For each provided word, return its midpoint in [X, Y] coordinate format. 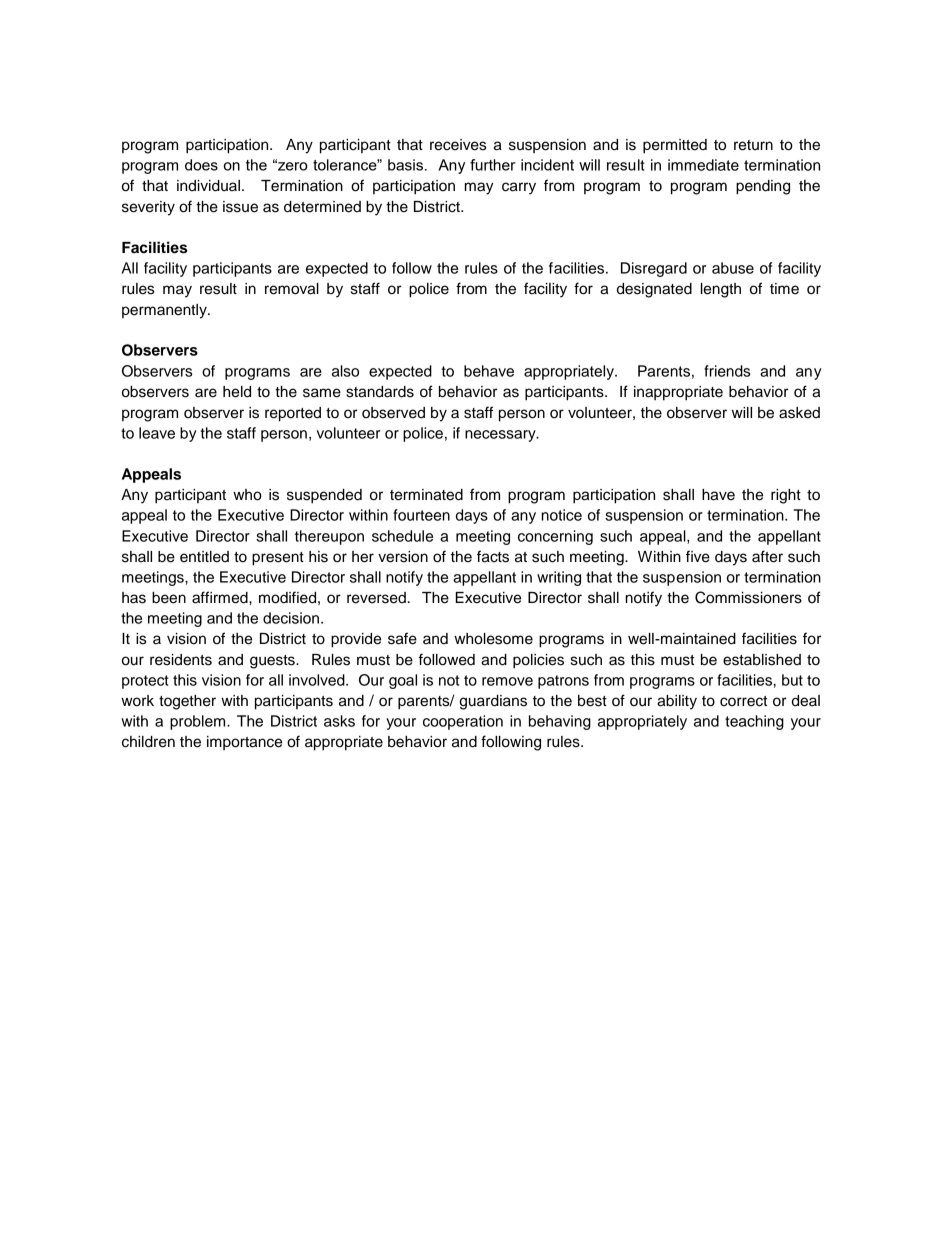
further [493, 165]
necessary [501, 436]
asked [799, 413]
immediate [703, 165]
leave [157, 433]
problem [199, 722]
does [201, 165]
